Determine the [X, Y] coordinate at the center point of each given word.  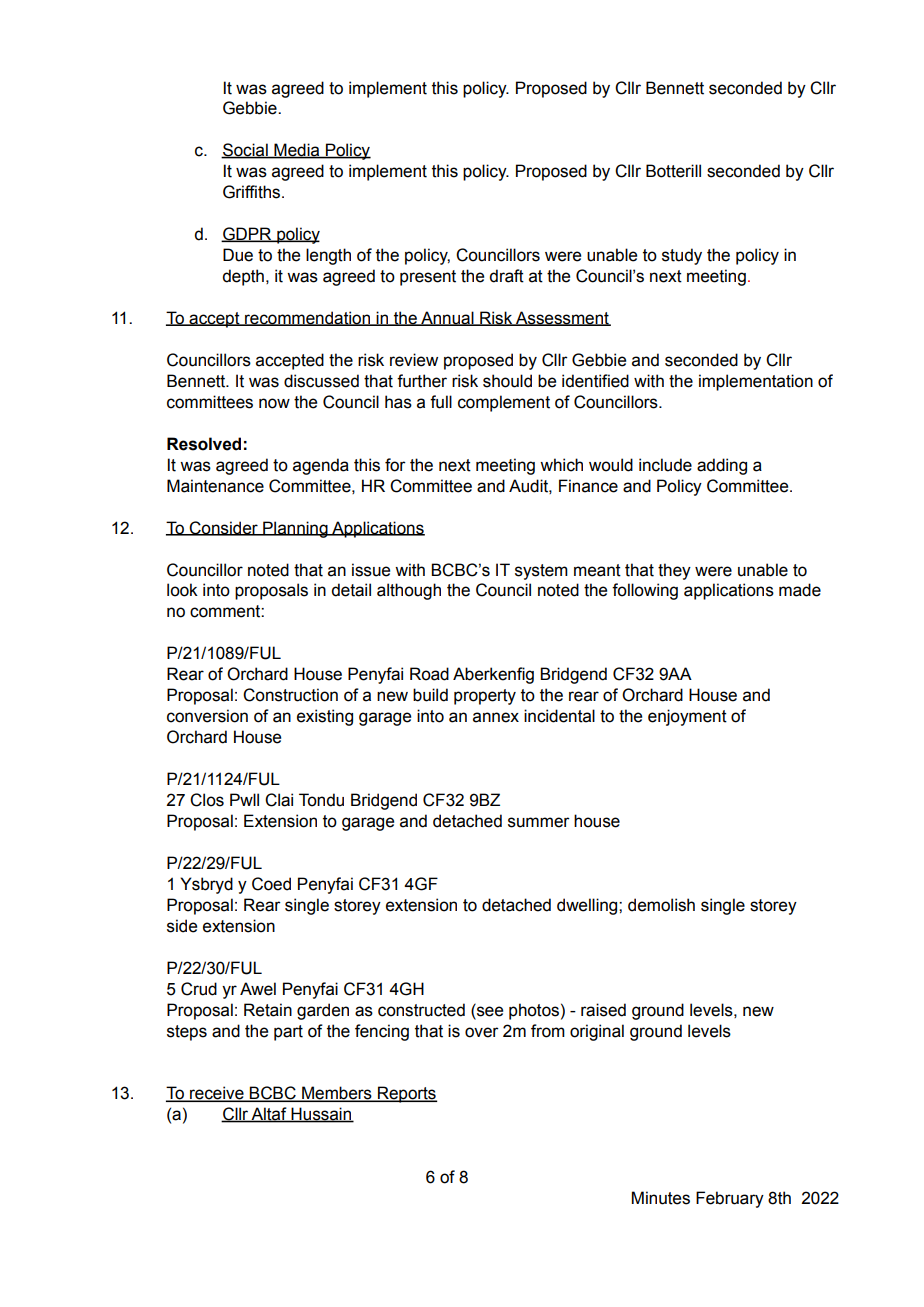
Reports [407, 1094]
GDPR [247, 234]
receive [217, 1094]
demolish [661, 905]
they [674, 571]
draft [506, 276]
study [682, 256]
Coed [271, 884]
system [541, 572]
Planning [295, 529]
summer [539, 822]
